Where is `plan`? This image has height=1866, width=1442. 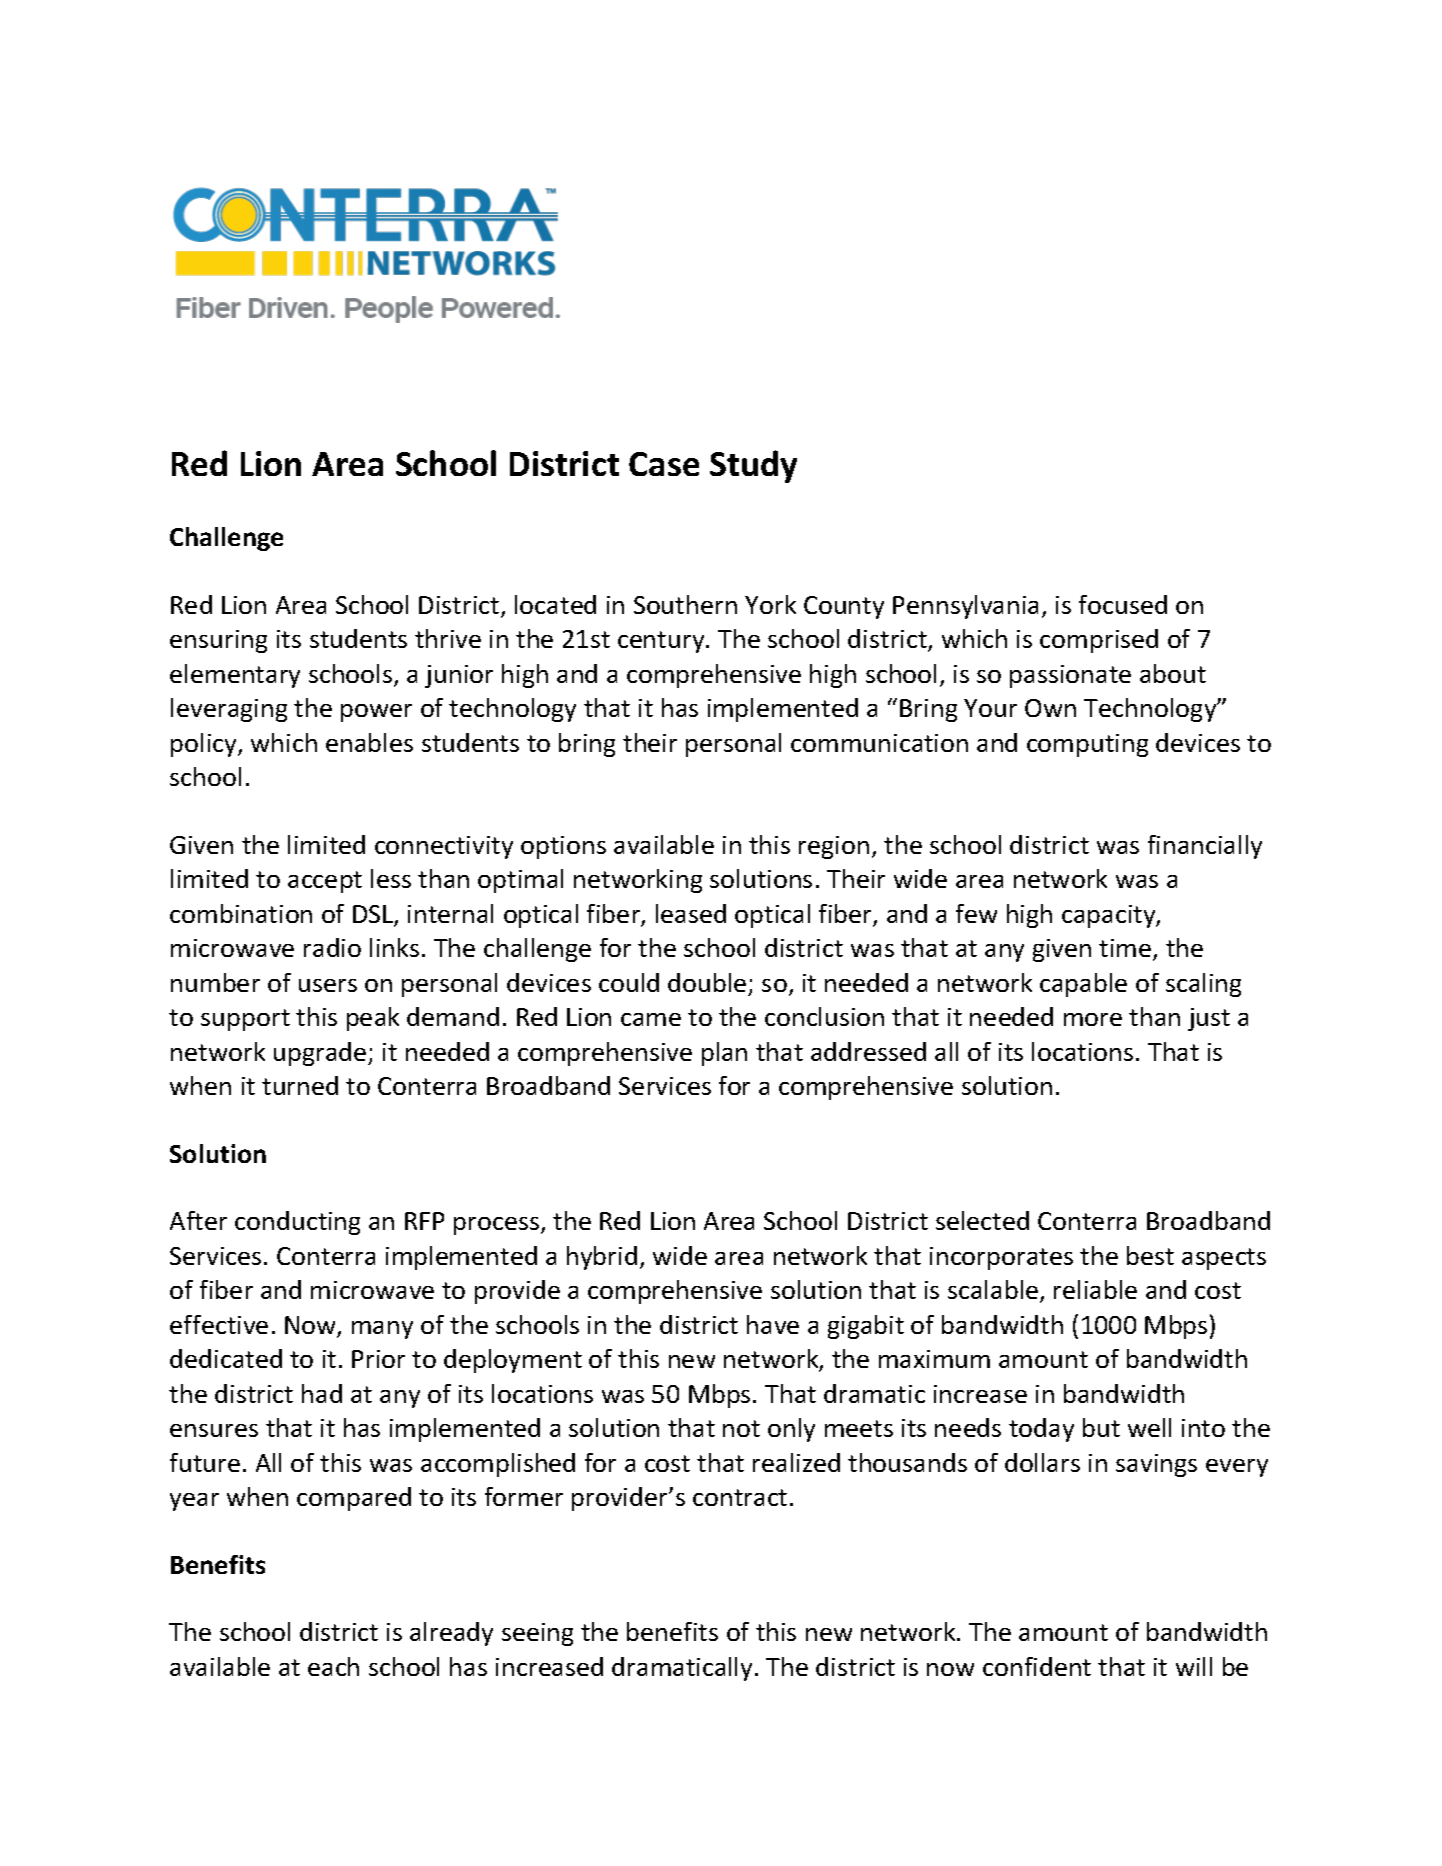
plan is located at coordinates (724, 1054).
